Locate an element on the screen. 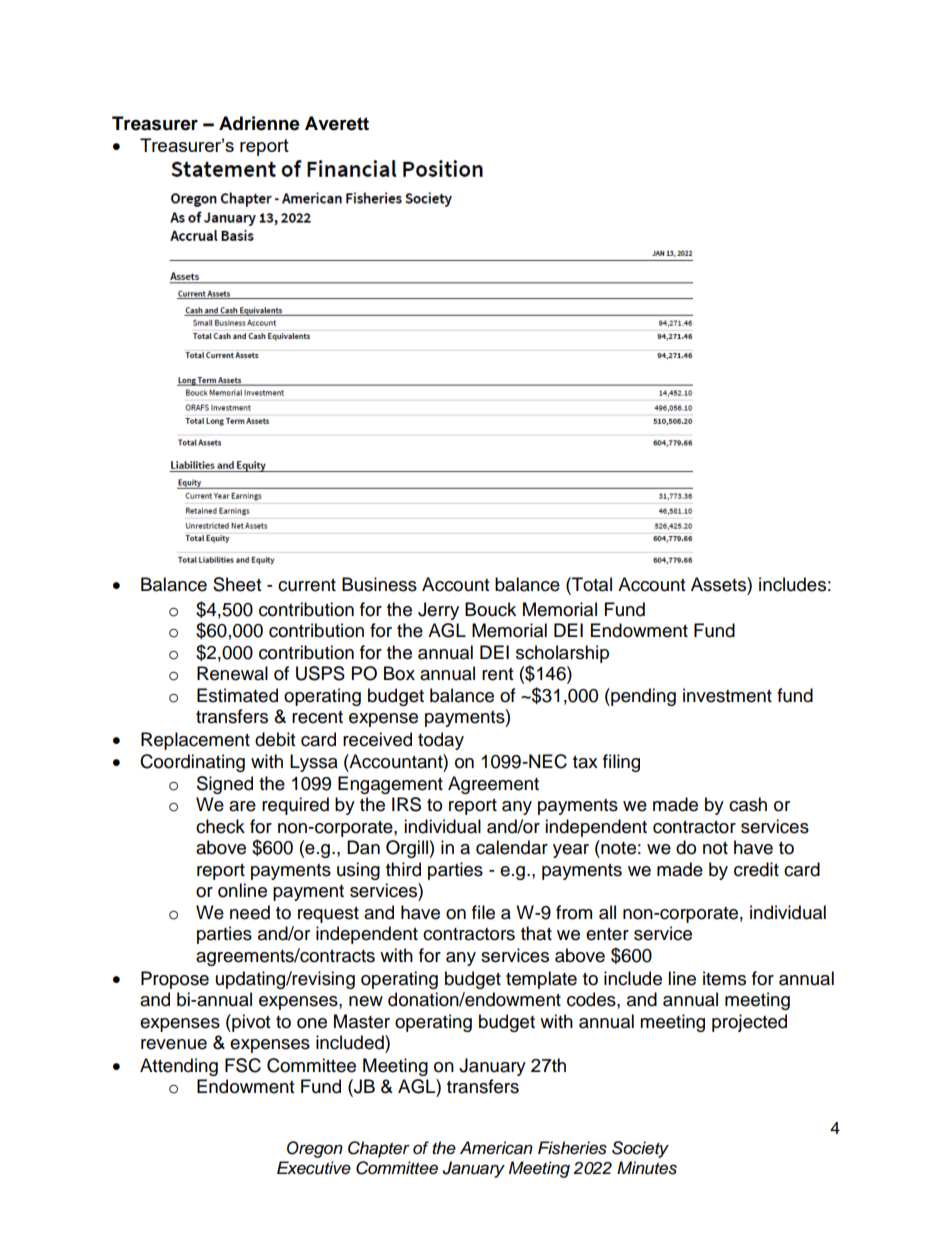 The height and width of the screenshot is (1233, 952). American is located at coordinates (496, 1148).
